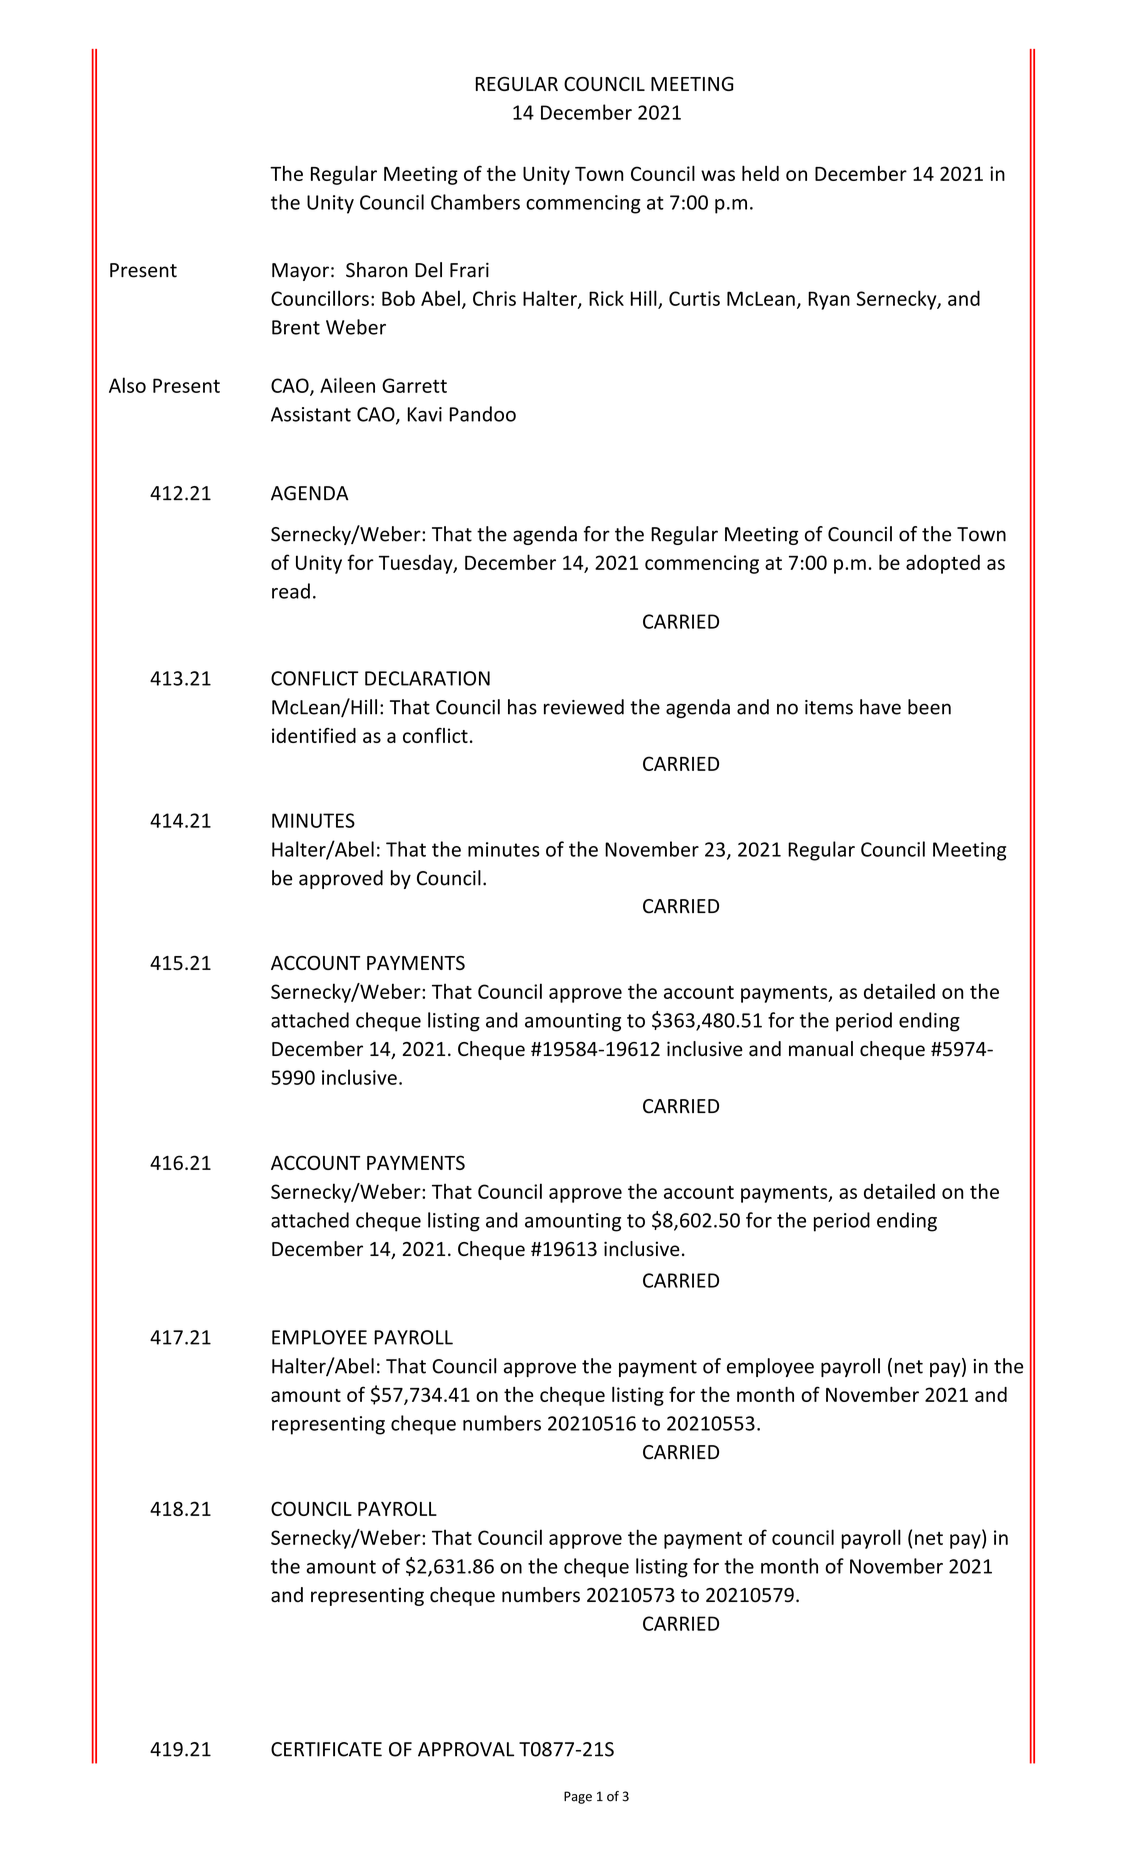 The width and height of the document is (1123, 1850). Describe the element at coordinates (326, 1749) in the document. I see `CERTIFICATE` at that location.
